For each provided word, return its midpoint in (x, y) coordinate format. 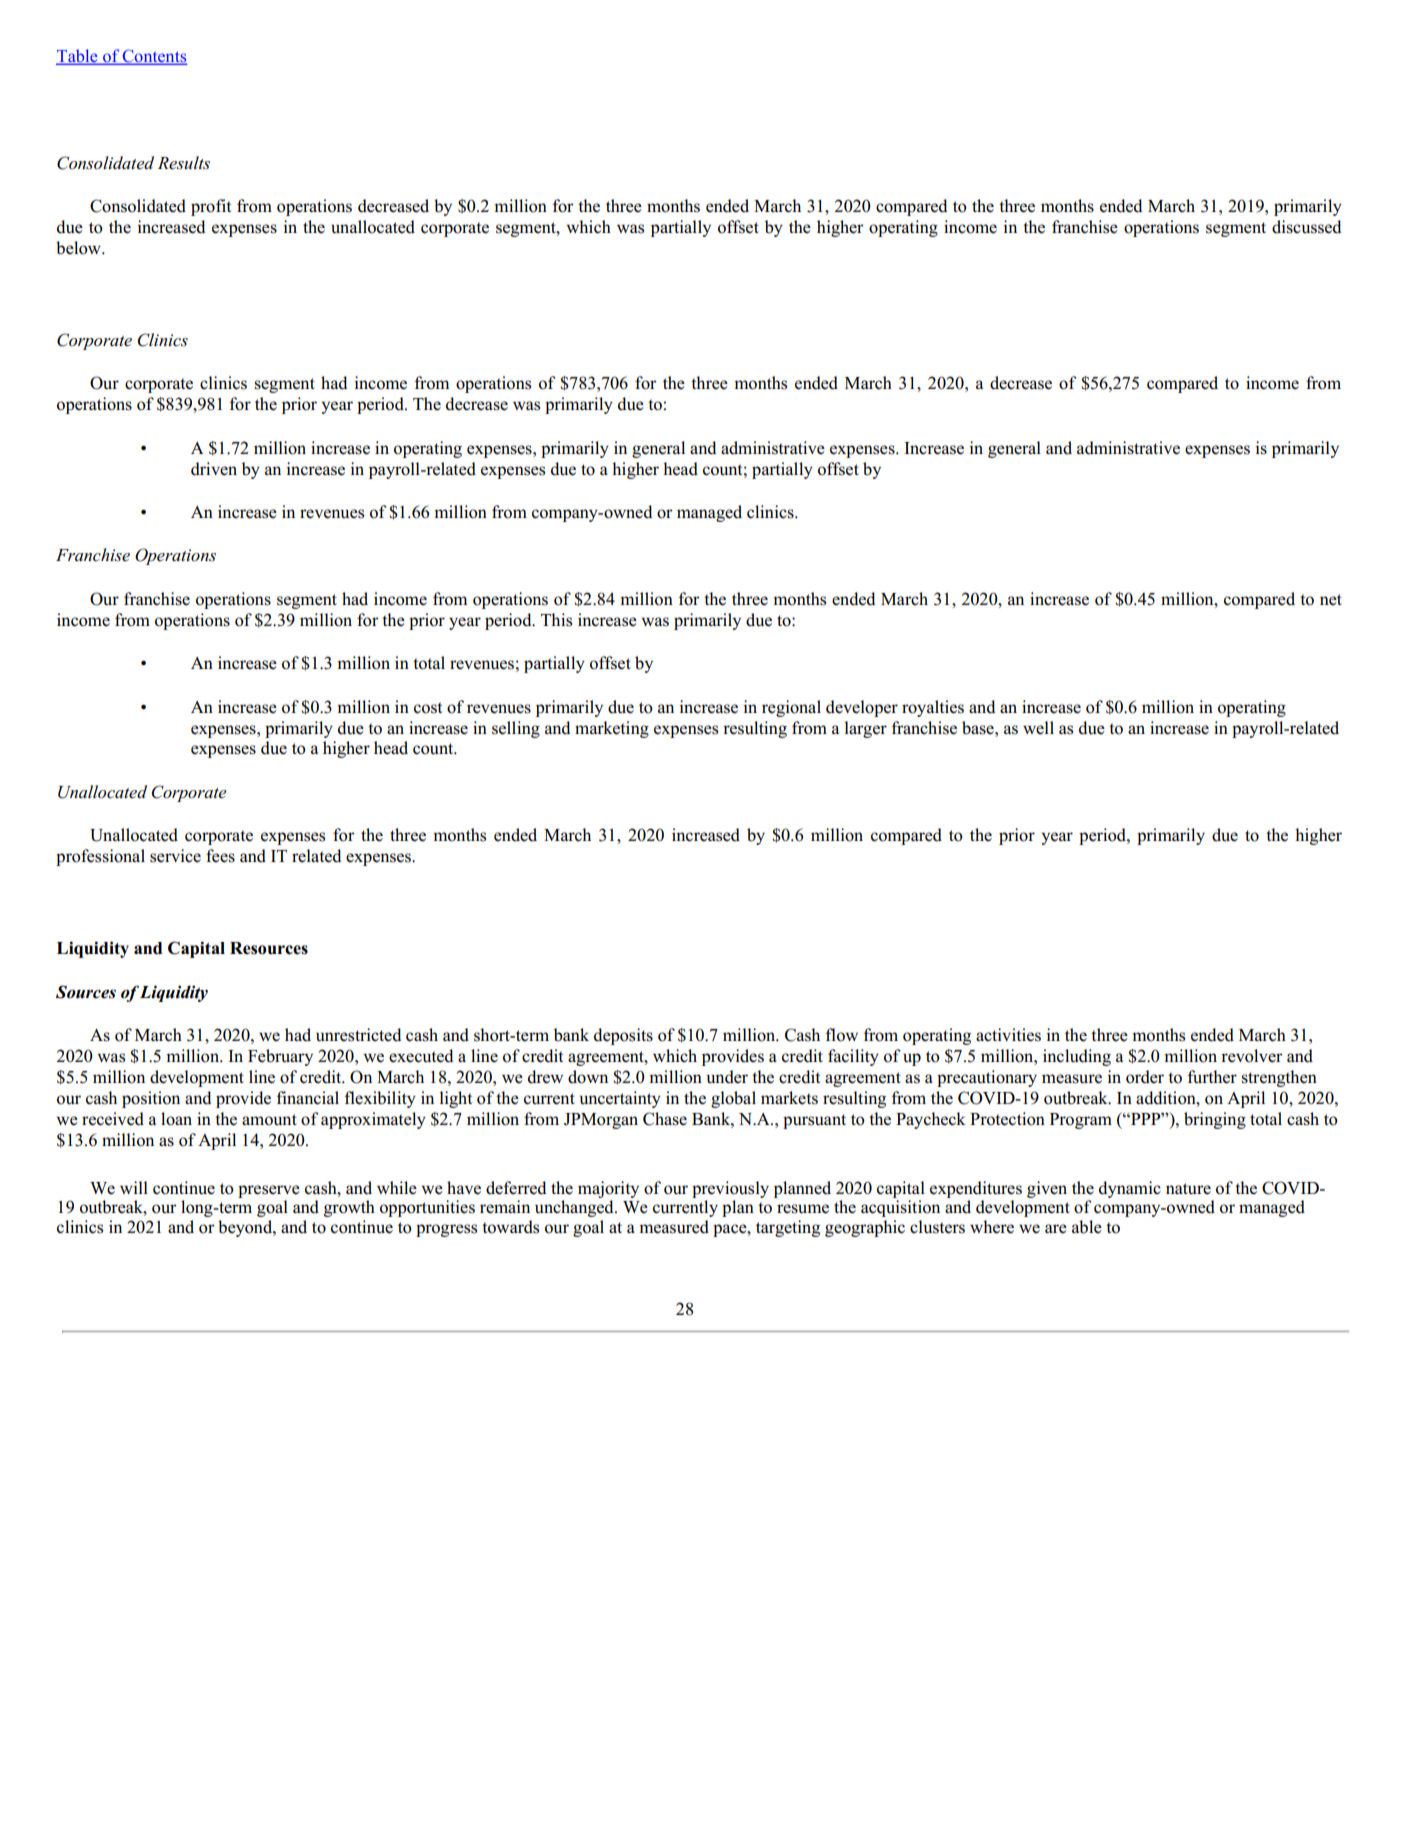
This (556, 620)
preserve (269, 1191)
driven (214, 469)
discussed (1306, 227)
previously (730, 1189)
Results (184, 163)
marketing (612, 729)
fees (220, 856)
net (1331, 600)
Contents (154, 57)
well (1038, 728)
